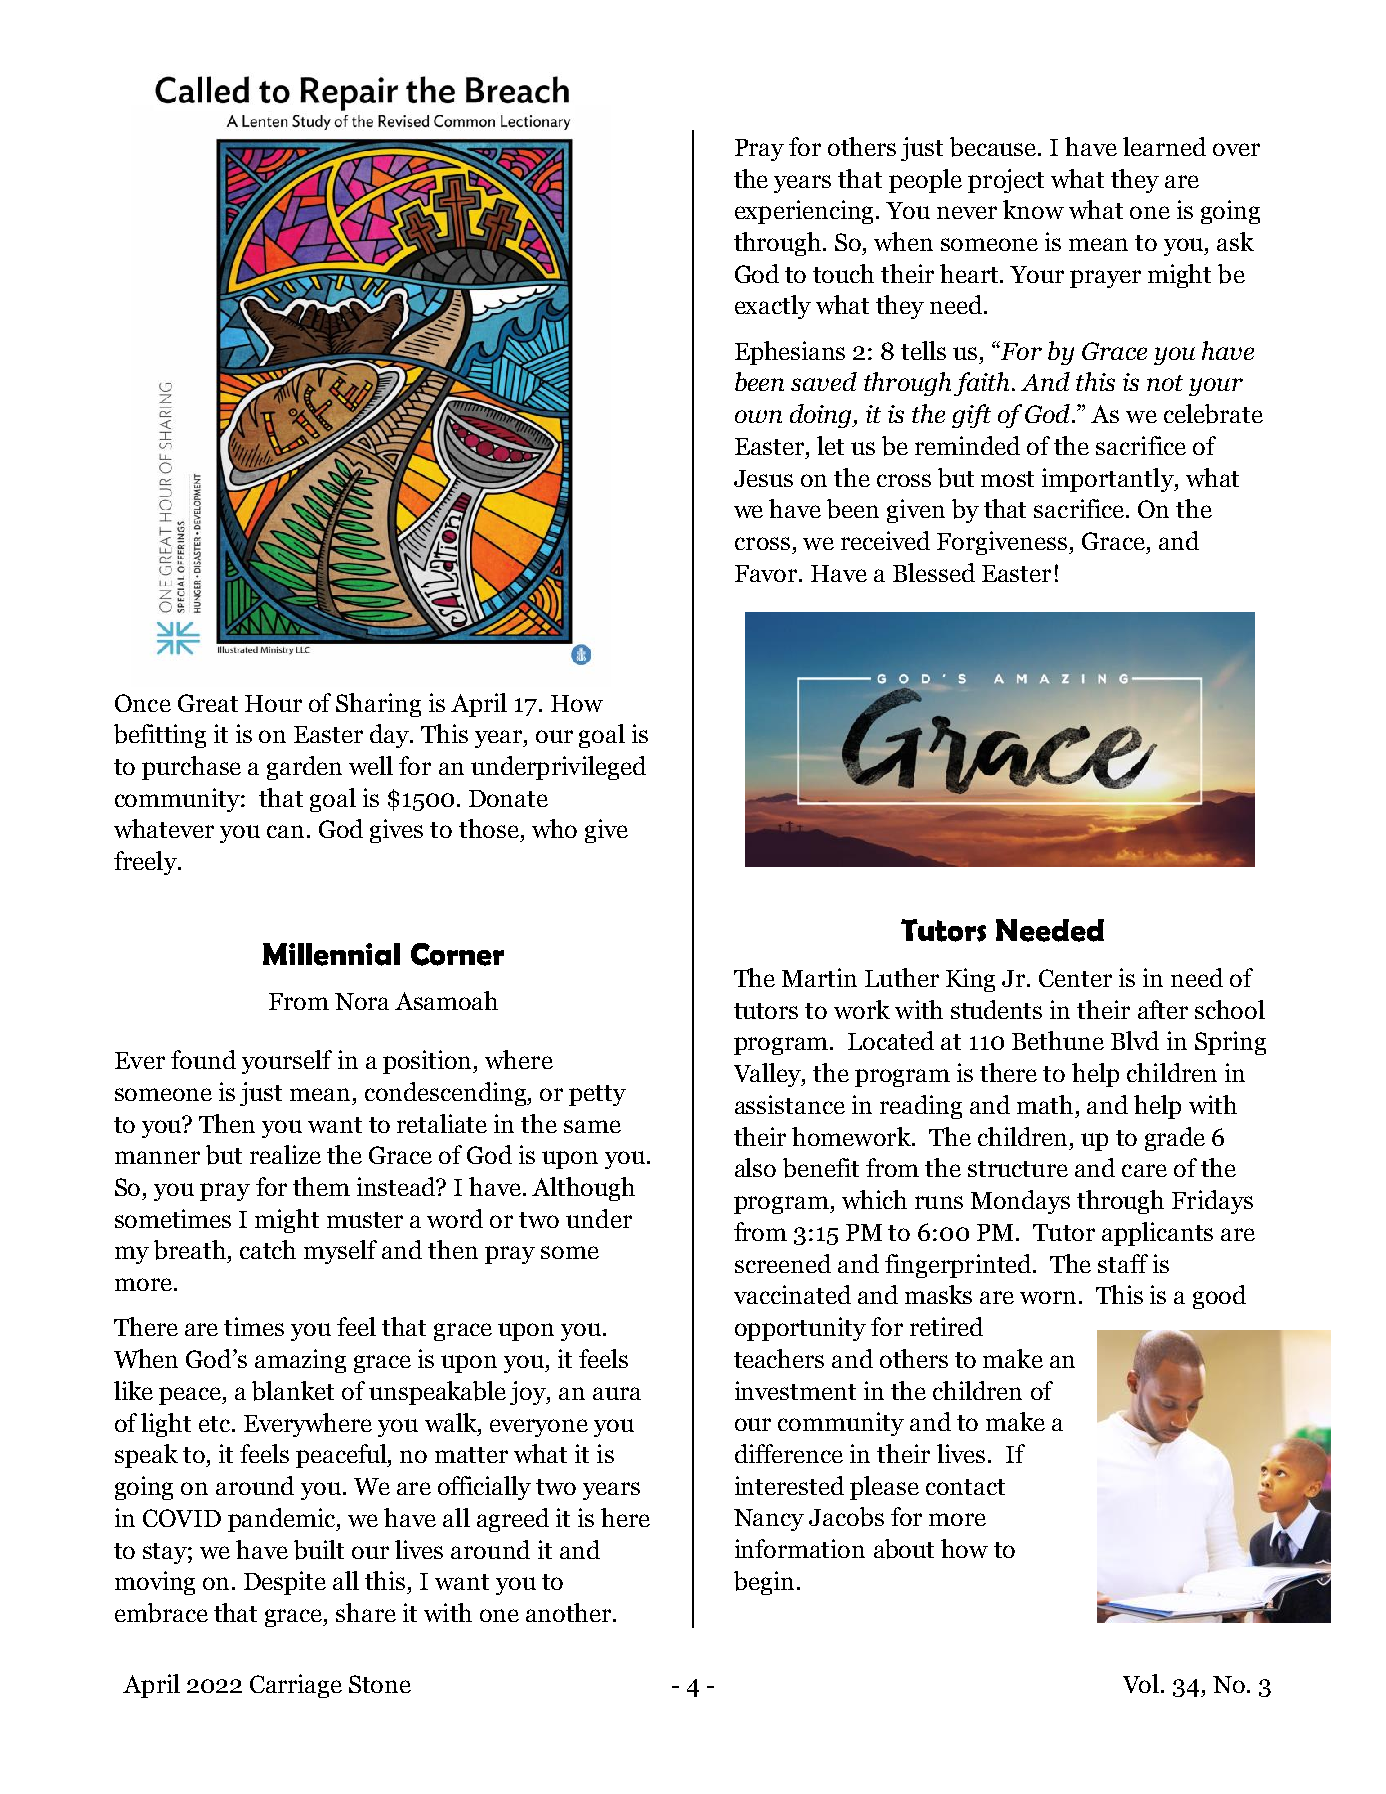 This screenshot has width=1386, height=1794. Describe the element at coordinates (764, 1583) in the screenshot. I see `begin` at that location.
